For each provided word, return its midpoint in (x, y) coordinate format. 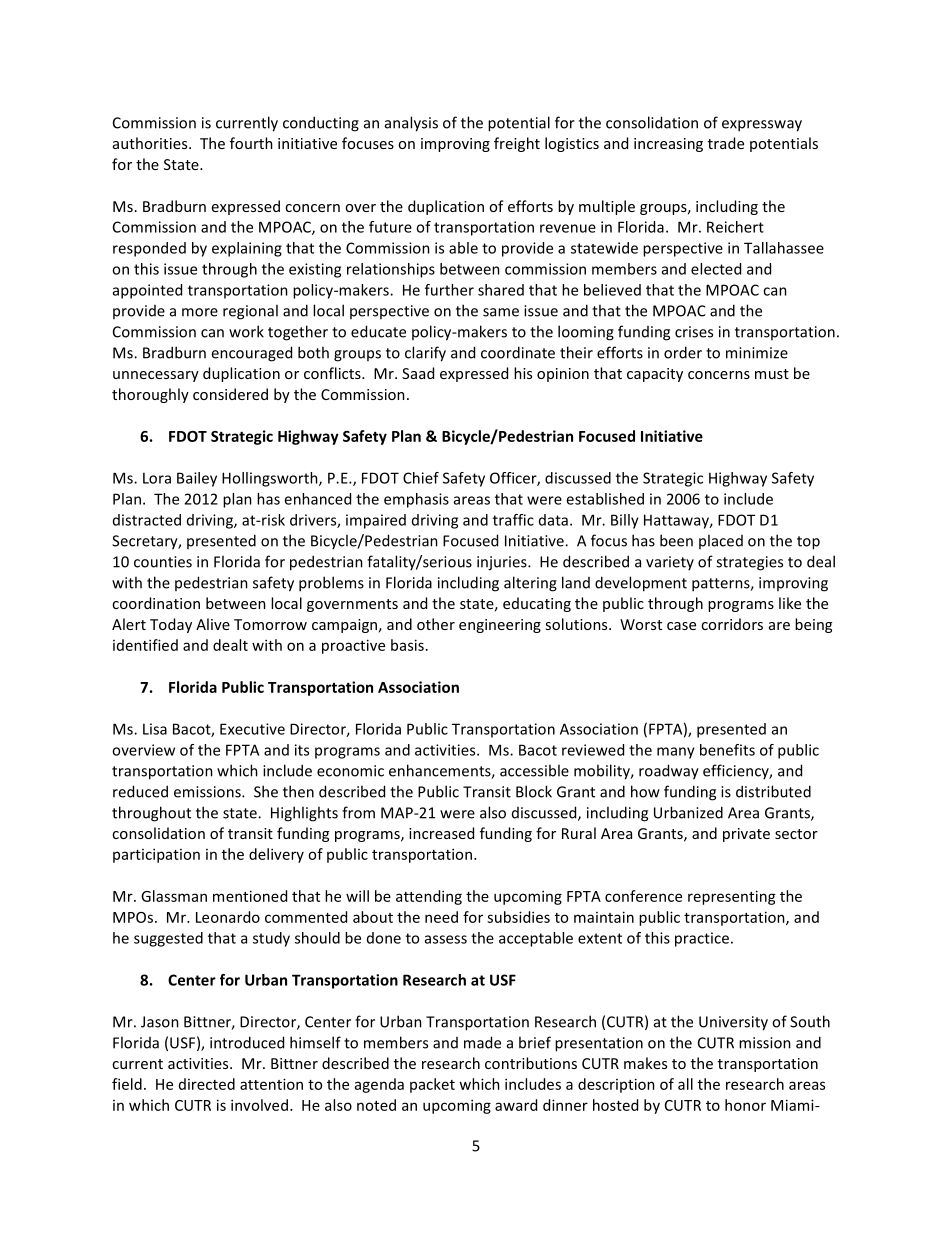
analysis (411, 124)
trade (726, 143)
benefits (727, 750)
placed (721, 541)
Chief (421, 478)
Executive (252, 729)
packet (432, 1085)
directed (207, 1084)
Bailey (197, 479)
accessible (534, 770)
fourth (251, 143)
